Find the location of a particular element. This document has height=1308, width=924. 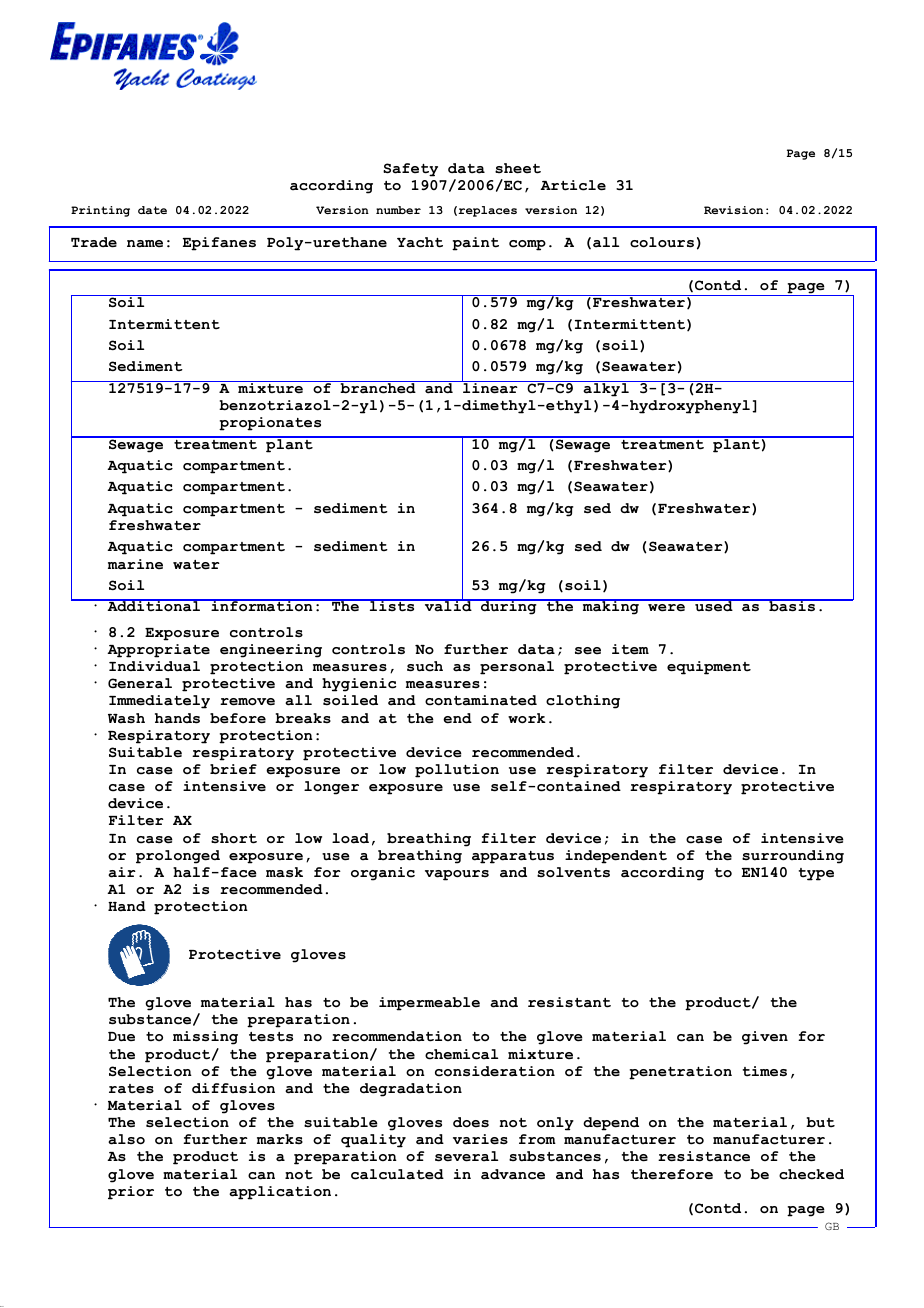

surrounding is located at coordinates (793, 857).
